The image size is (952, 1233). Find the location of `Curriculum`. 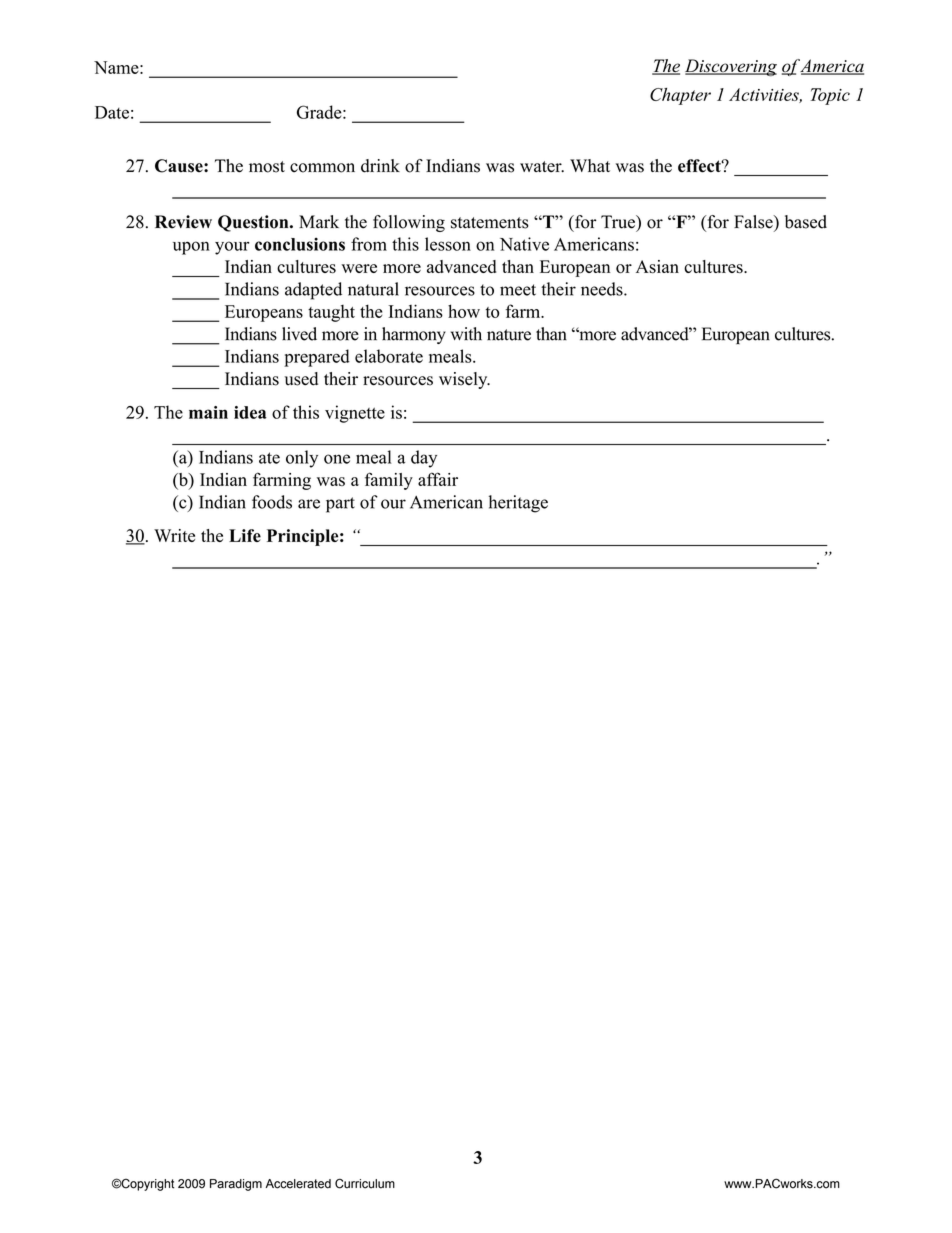

Curriculum is located at coordinates (365, 1183).
